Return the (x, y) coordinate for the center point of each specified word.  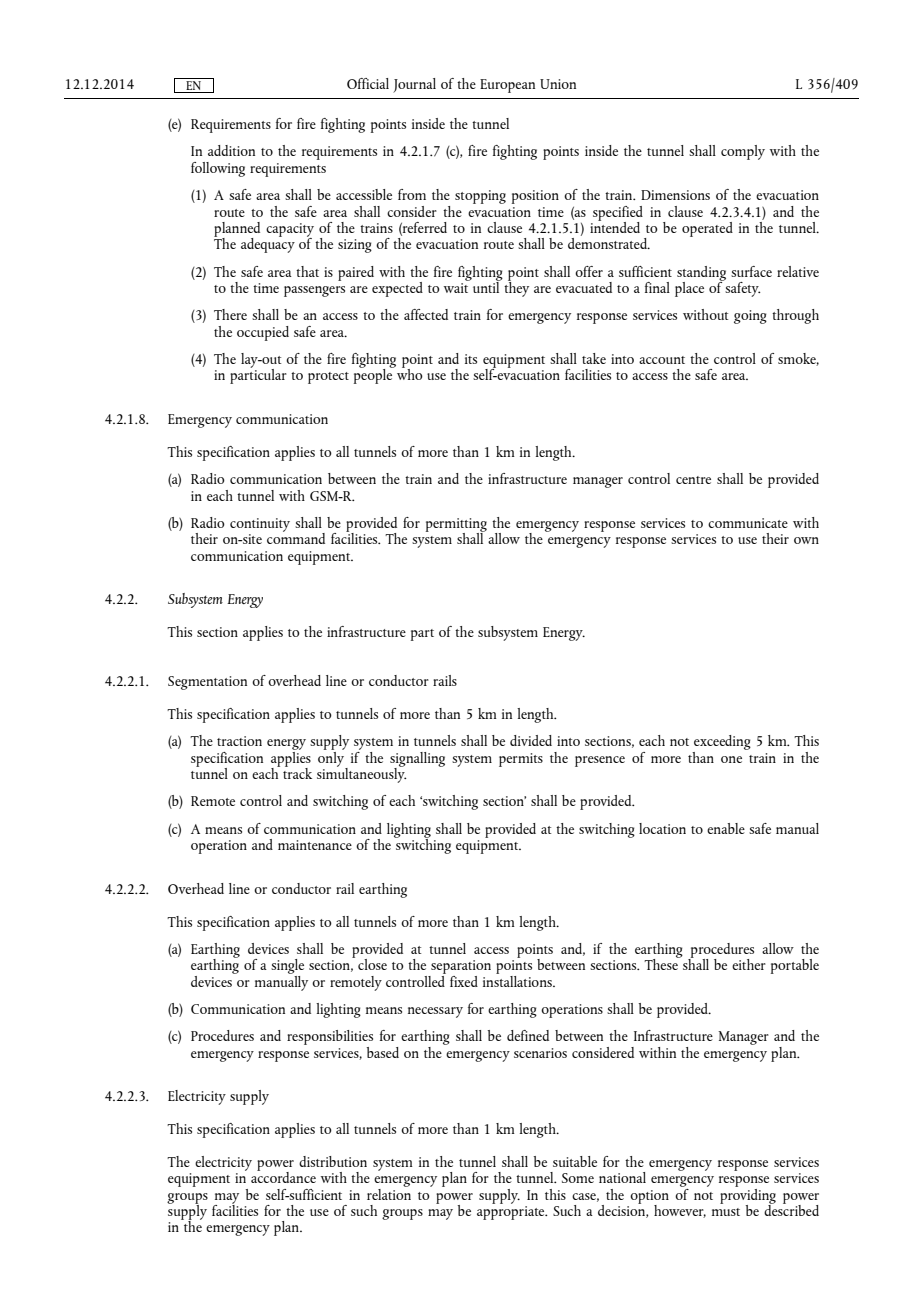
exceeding (721, 744)
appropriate (512, 1213)
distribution (333, 1161)
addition (231, 150)
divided (531, 740)
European (507, 86)
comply (743, 152)
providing (748, 1196)
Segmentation (207, 683)
